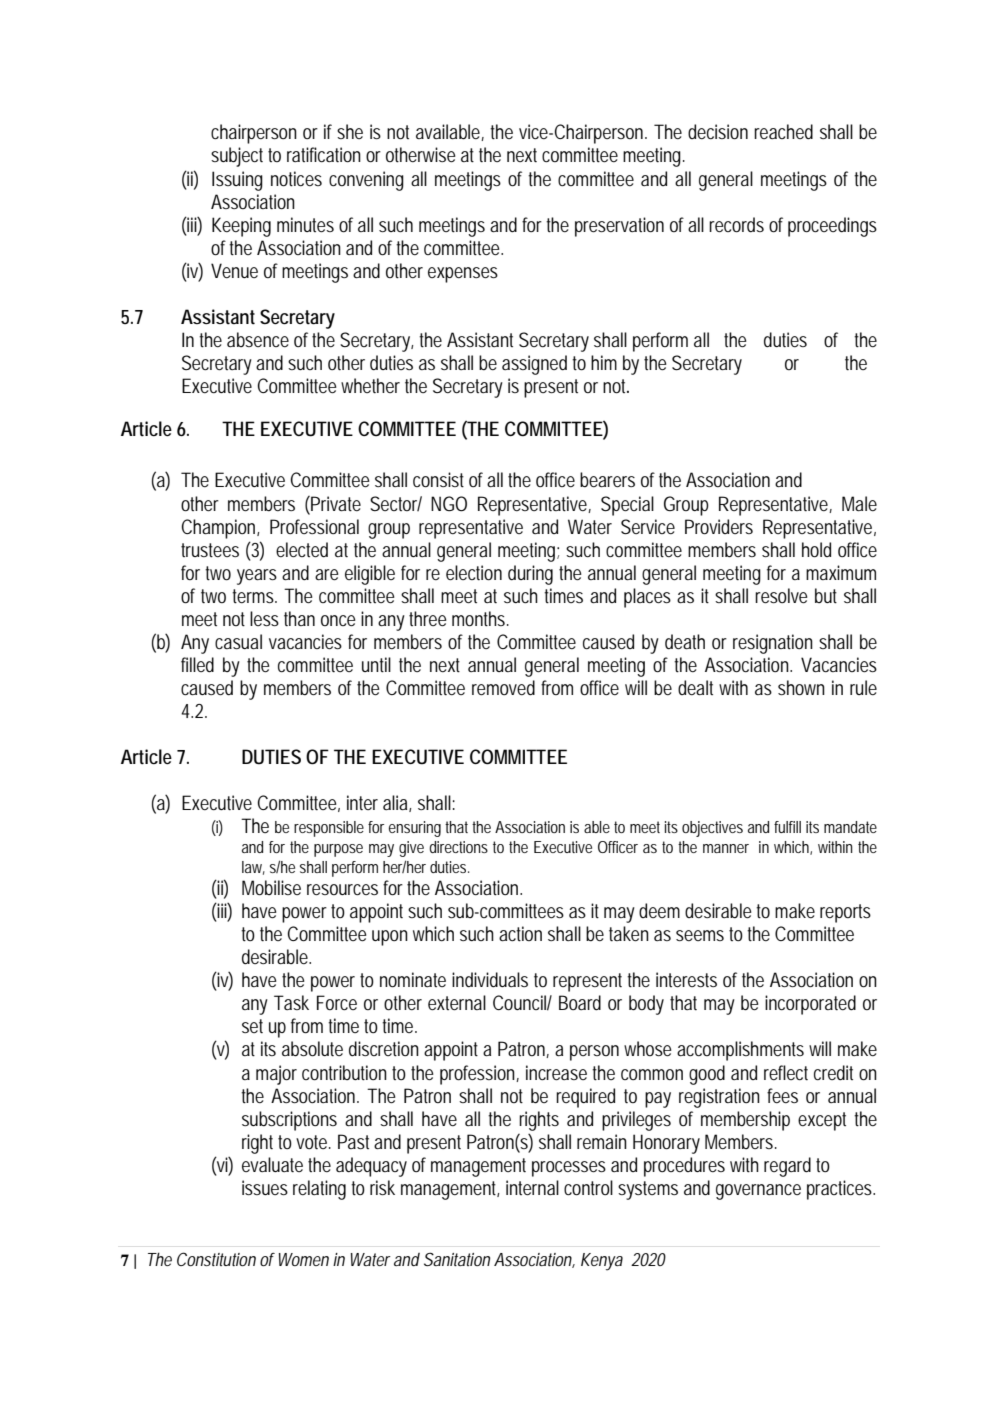 Image resolution: width=998 pixels, height=1410 pixels. I want to click on preservation, so click(619, 227).
